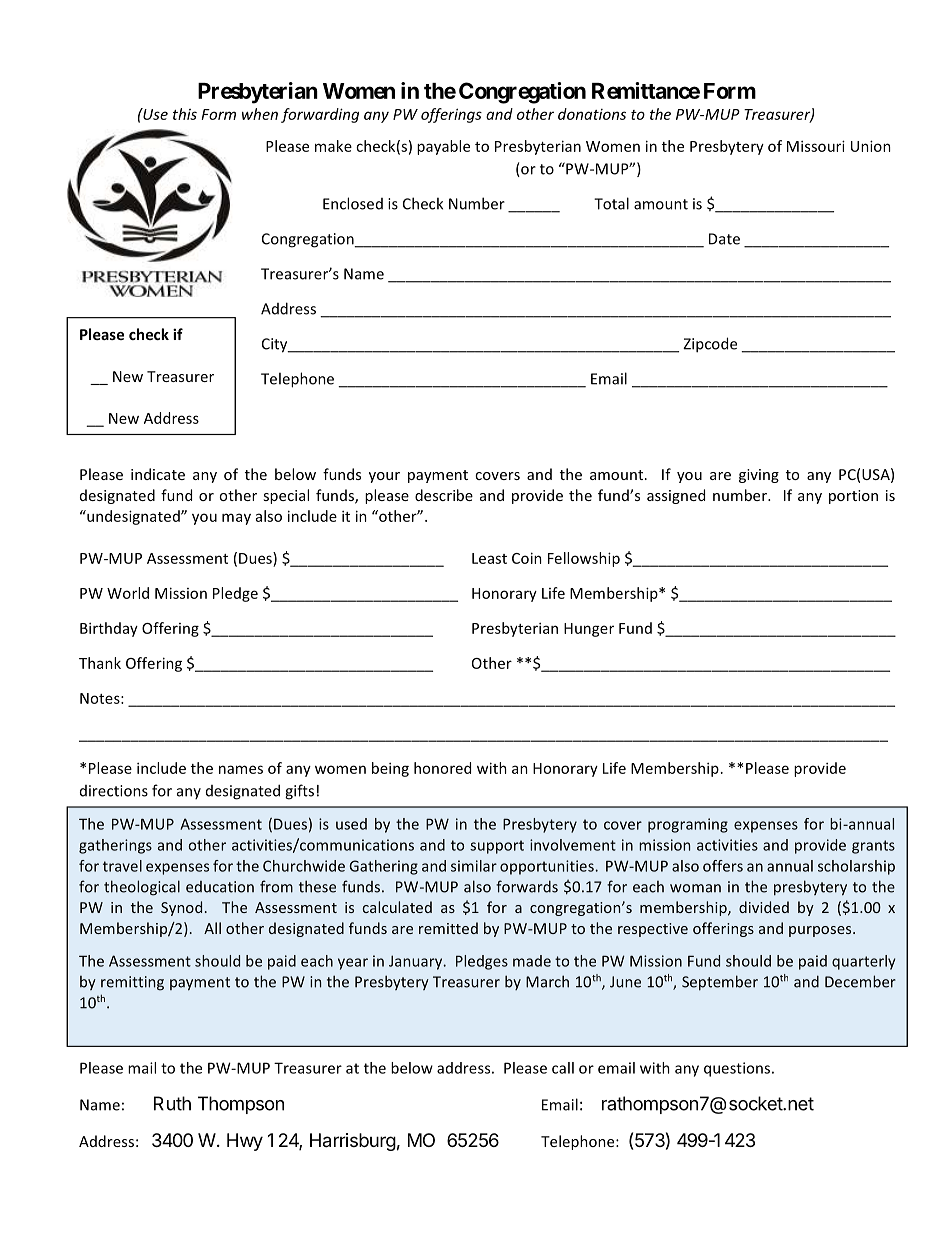 Image resolution: width=952 pixels, height=1233 pixels. I want to click on this, so click(185, 114).
